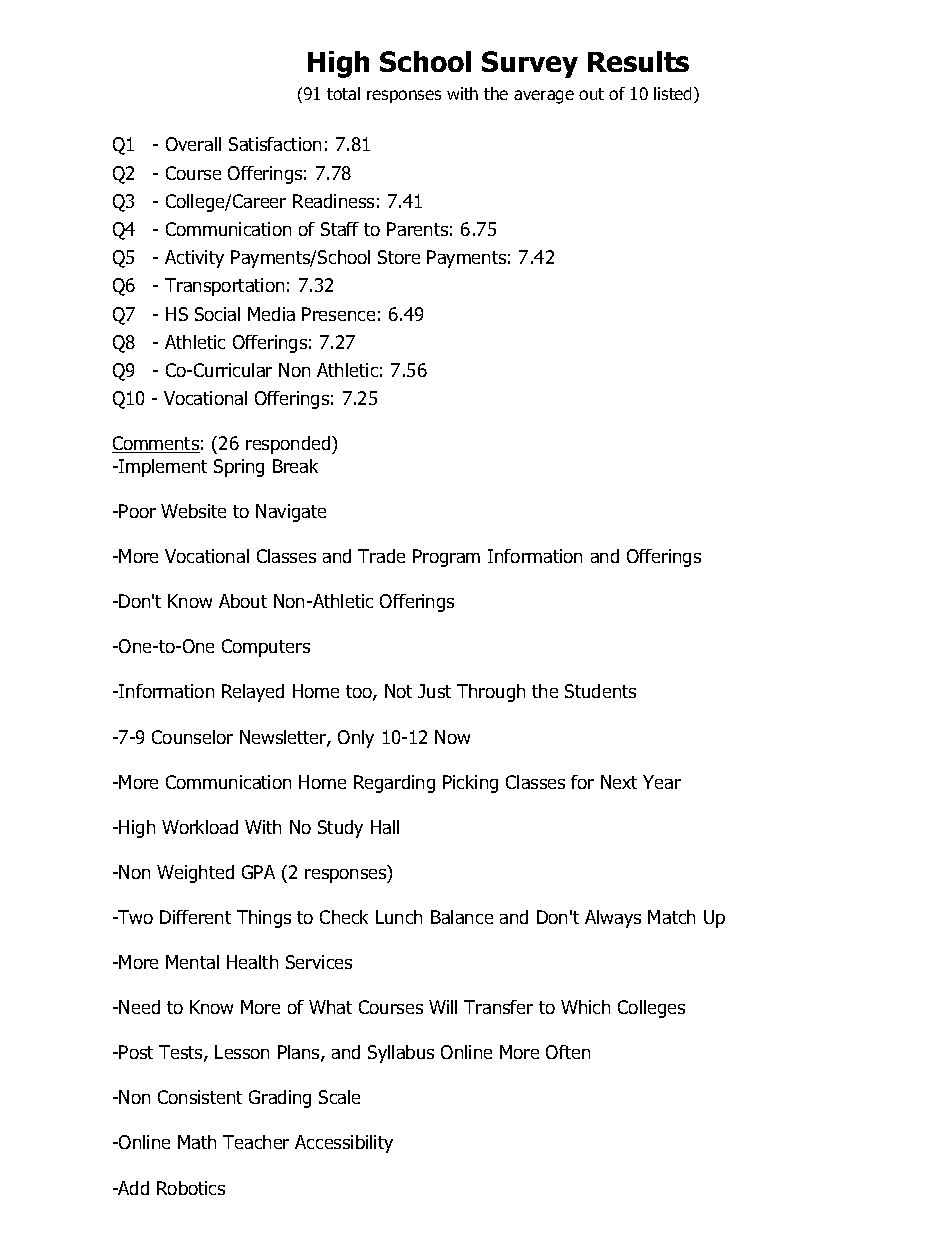 This screenshot has width=952, height=1233. What do you see at coordinates (638, 61) in the screenshot?
I see `Results` at bounding box center [638, 61].
